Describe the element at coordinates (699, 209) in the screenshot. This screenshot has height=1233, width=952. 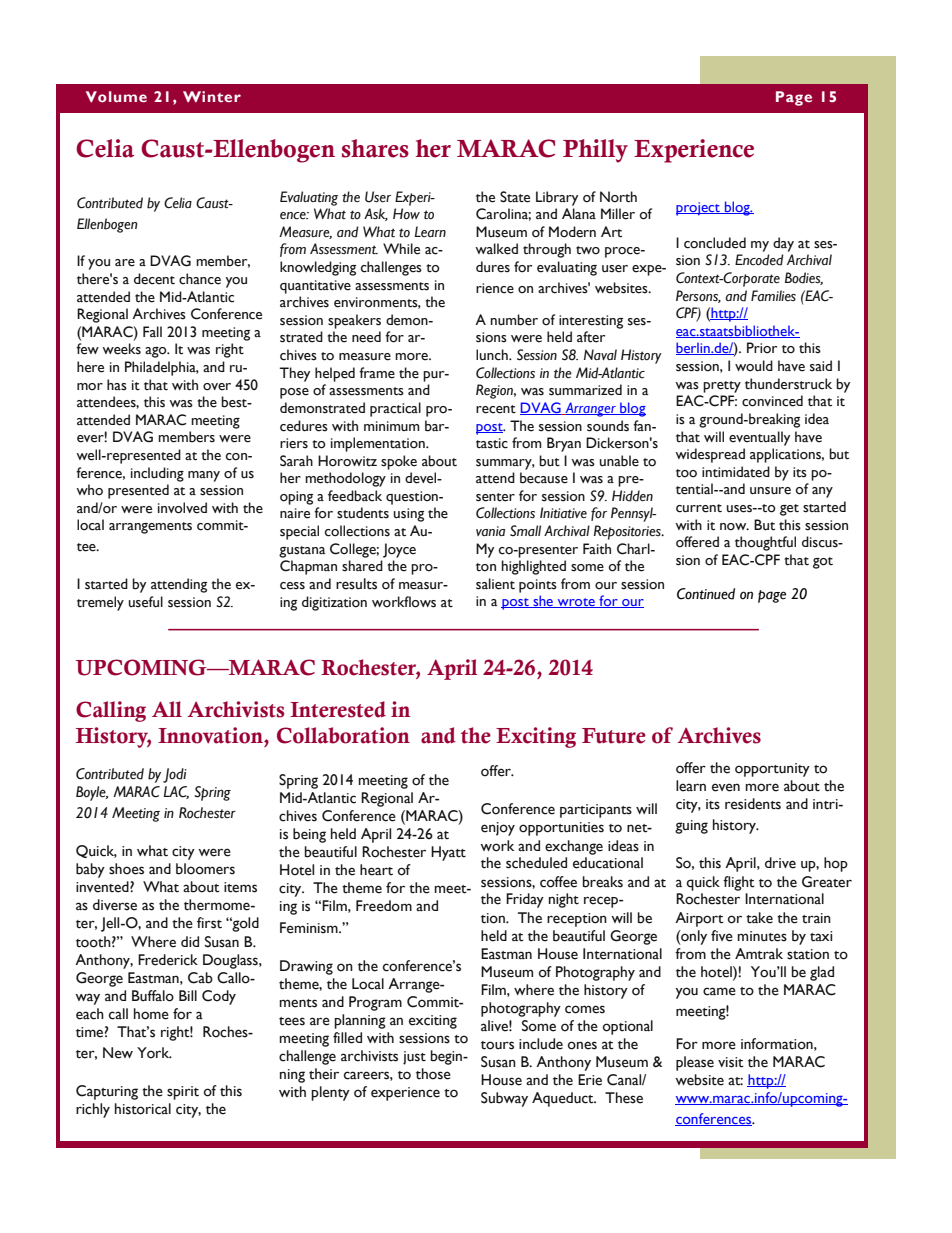
I see `project` at that location.
